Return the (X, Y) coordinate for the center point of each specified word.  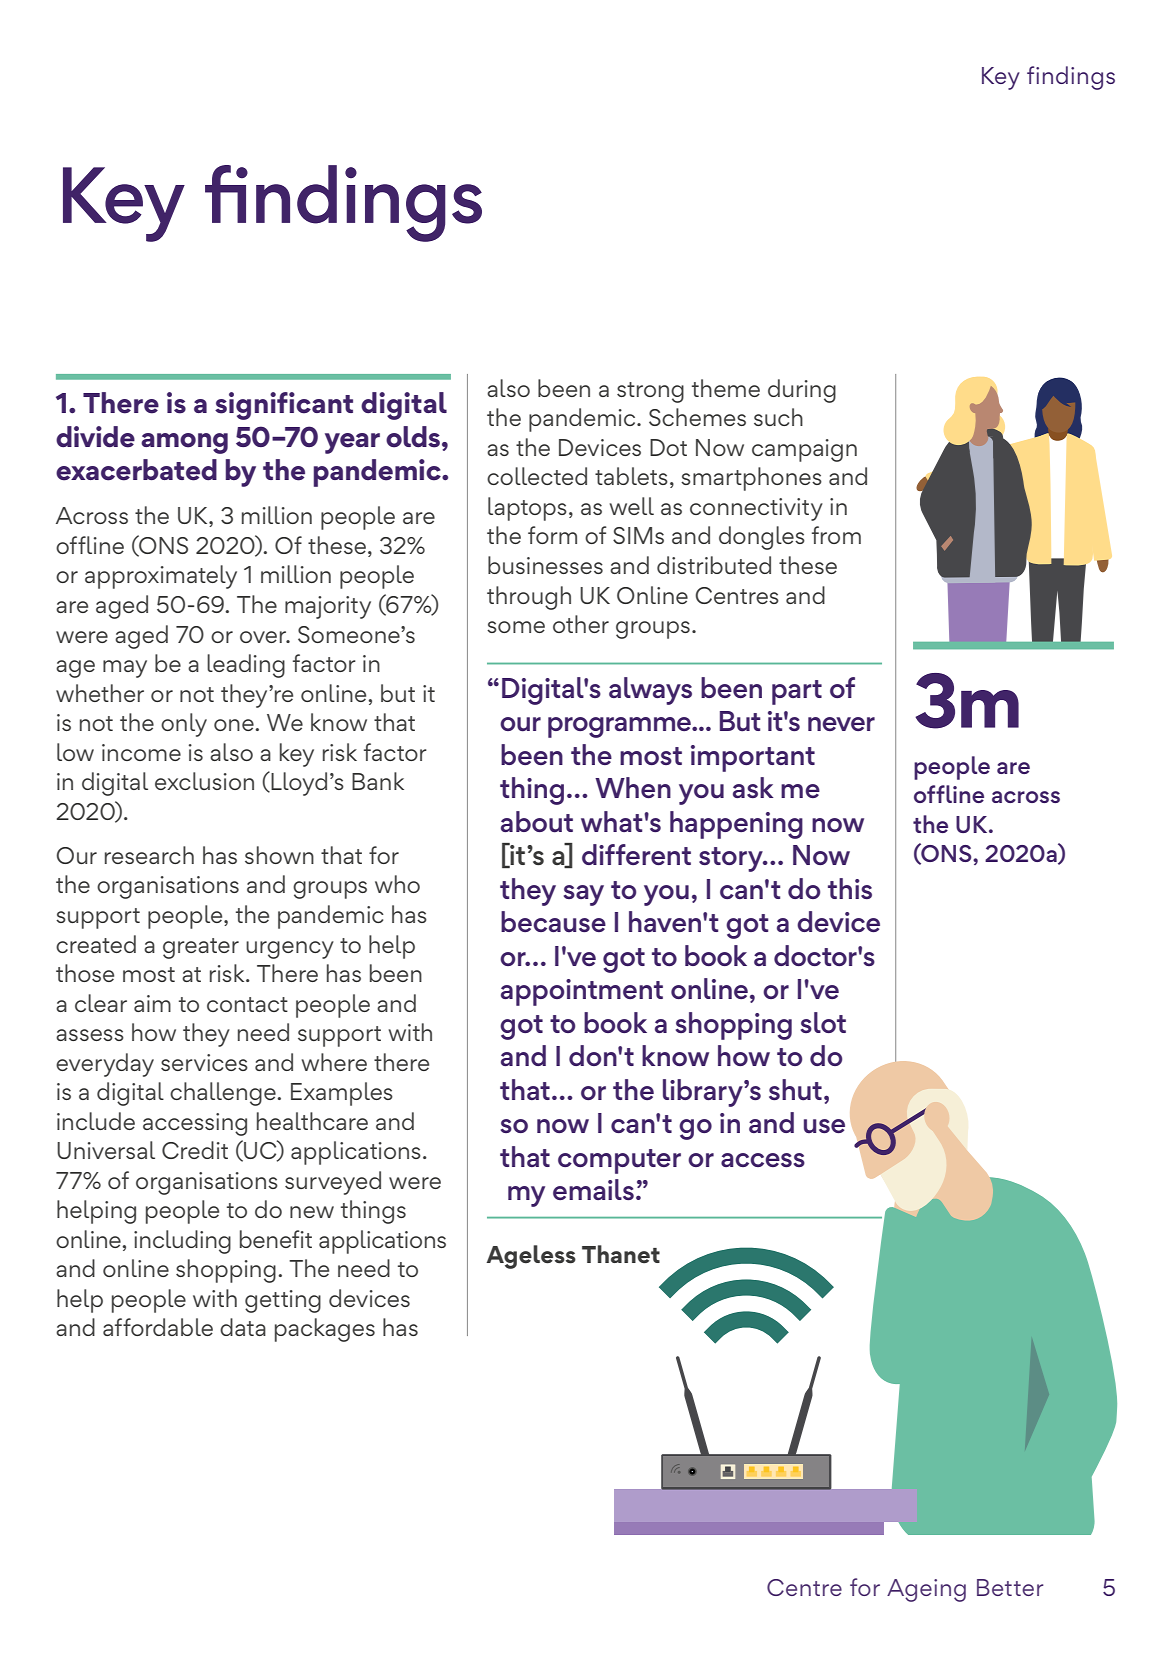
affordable (158, 1327)
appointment (582, 992)
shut (795, 1090)
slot (823, 1022)
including (182, 1242)
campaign (804, 450)
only (184, 725)
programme (620, 727)
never (841, 724)
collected (537, 476)
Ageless (531, 1257)
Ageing (926, 1590)
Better (1010, 1587)
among (184, 443)
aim (152, 1003)
